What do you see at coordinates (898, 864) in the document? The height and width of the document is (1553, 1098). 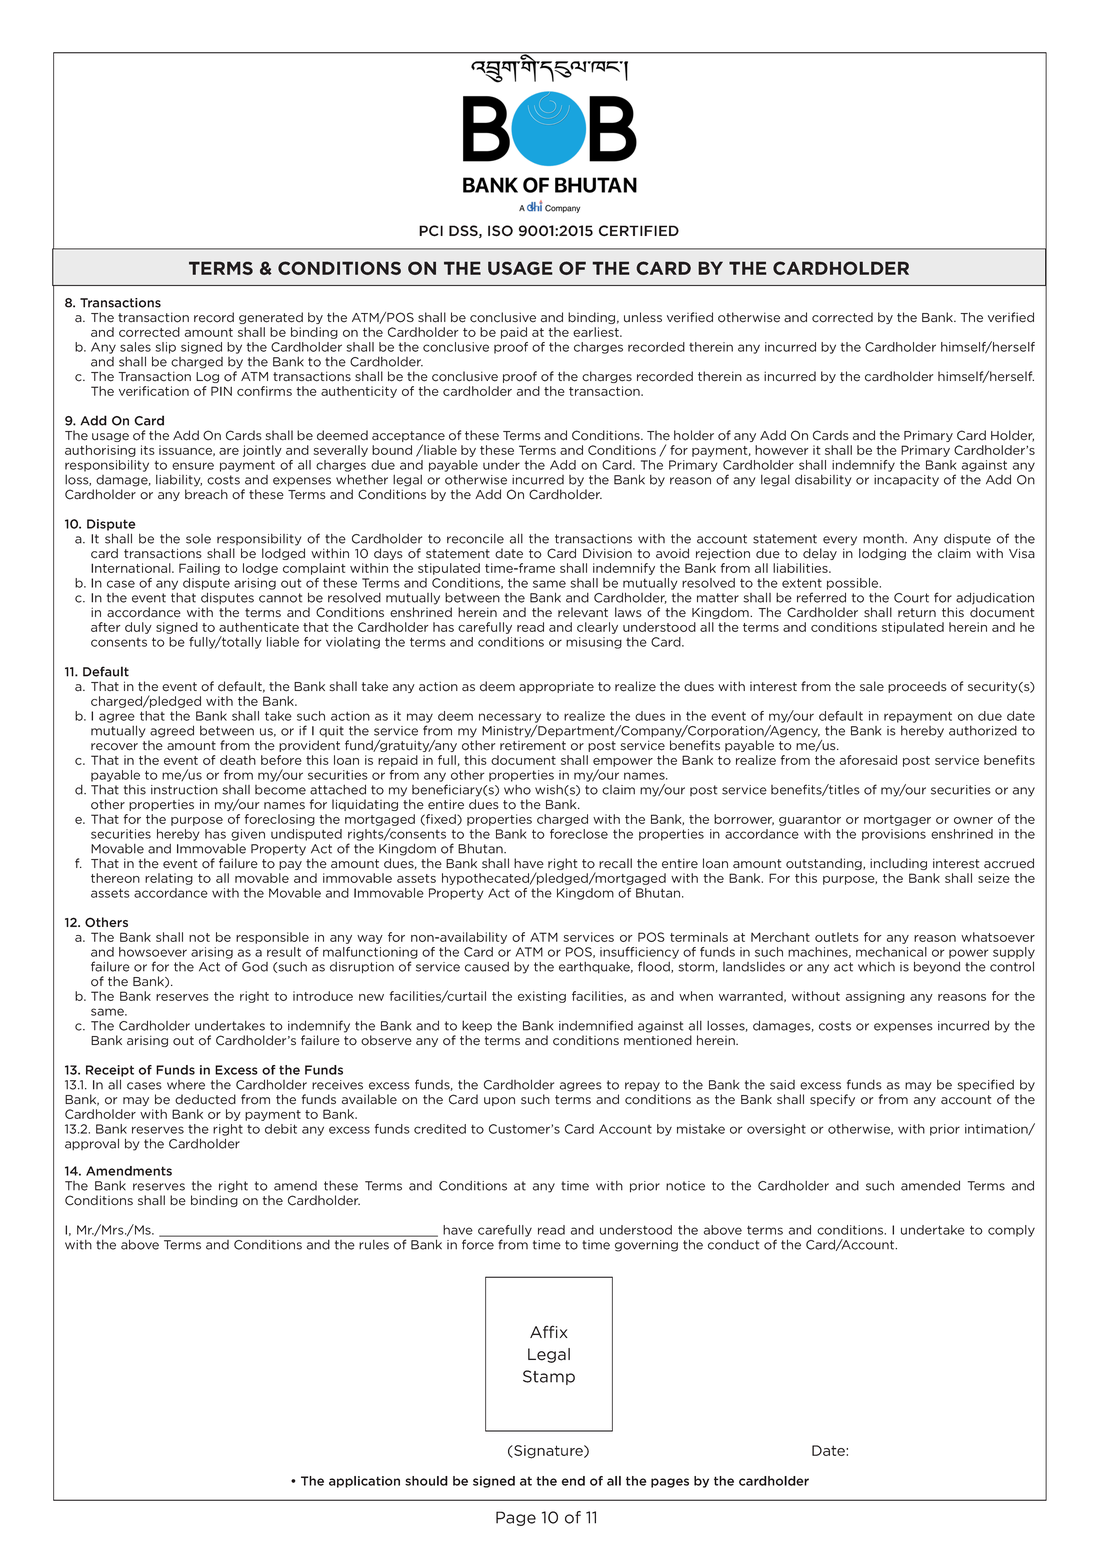 I see `including` at bounding box center [898, 864].
